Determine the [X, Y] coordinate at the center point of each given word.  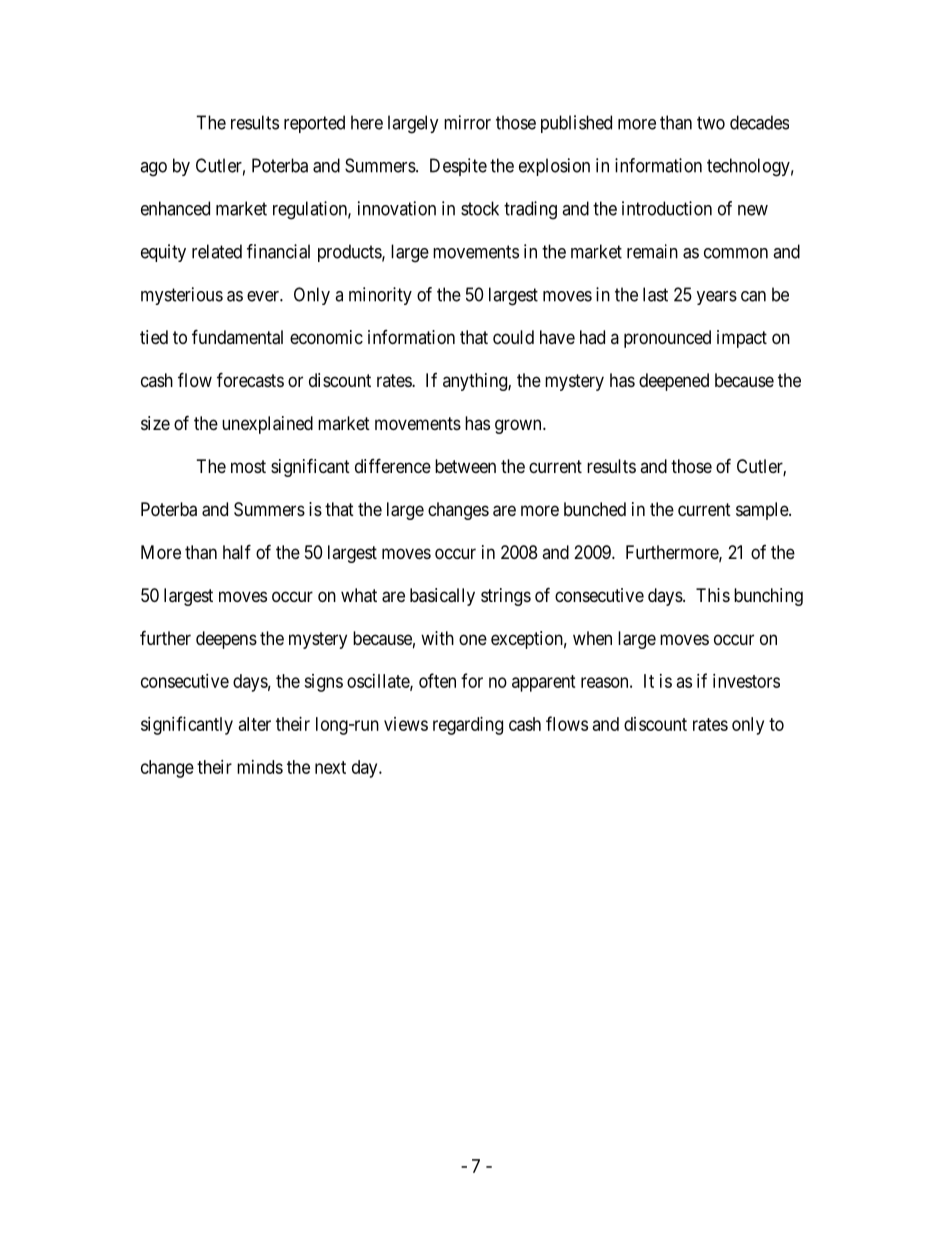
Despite [458, 167]
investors [746, 681]
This [713, 595]
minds [260, 767]
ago [153, 169]
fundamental [237, 337]
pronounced [667, 339]
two [711, 123]
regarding [468, 726]
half [237, 551]
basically [442, 597]
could [513, 337]
